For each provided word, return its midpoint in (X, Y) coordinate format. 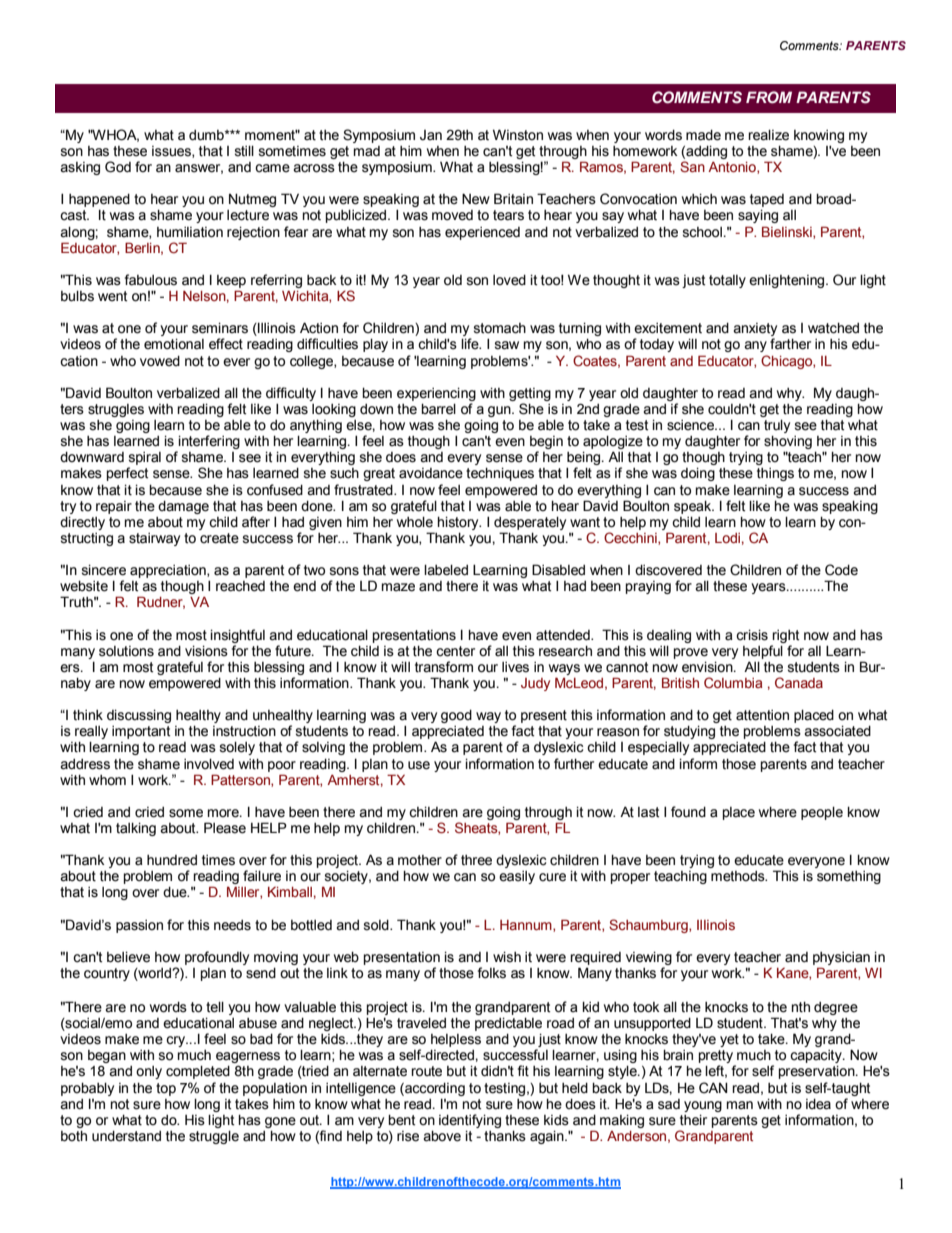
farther (790, 344)
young (703, 1106)
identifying (470, 1121)
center (455, 651)
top (166, 1089)
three (476, 860)
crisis (752, 635)
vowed (160, 361)
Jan (431, 135)
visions (206, 651)
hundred (172, 860)
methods (739, 876)
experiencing (436, 394)
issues (172, 152)
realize (768, 135)
